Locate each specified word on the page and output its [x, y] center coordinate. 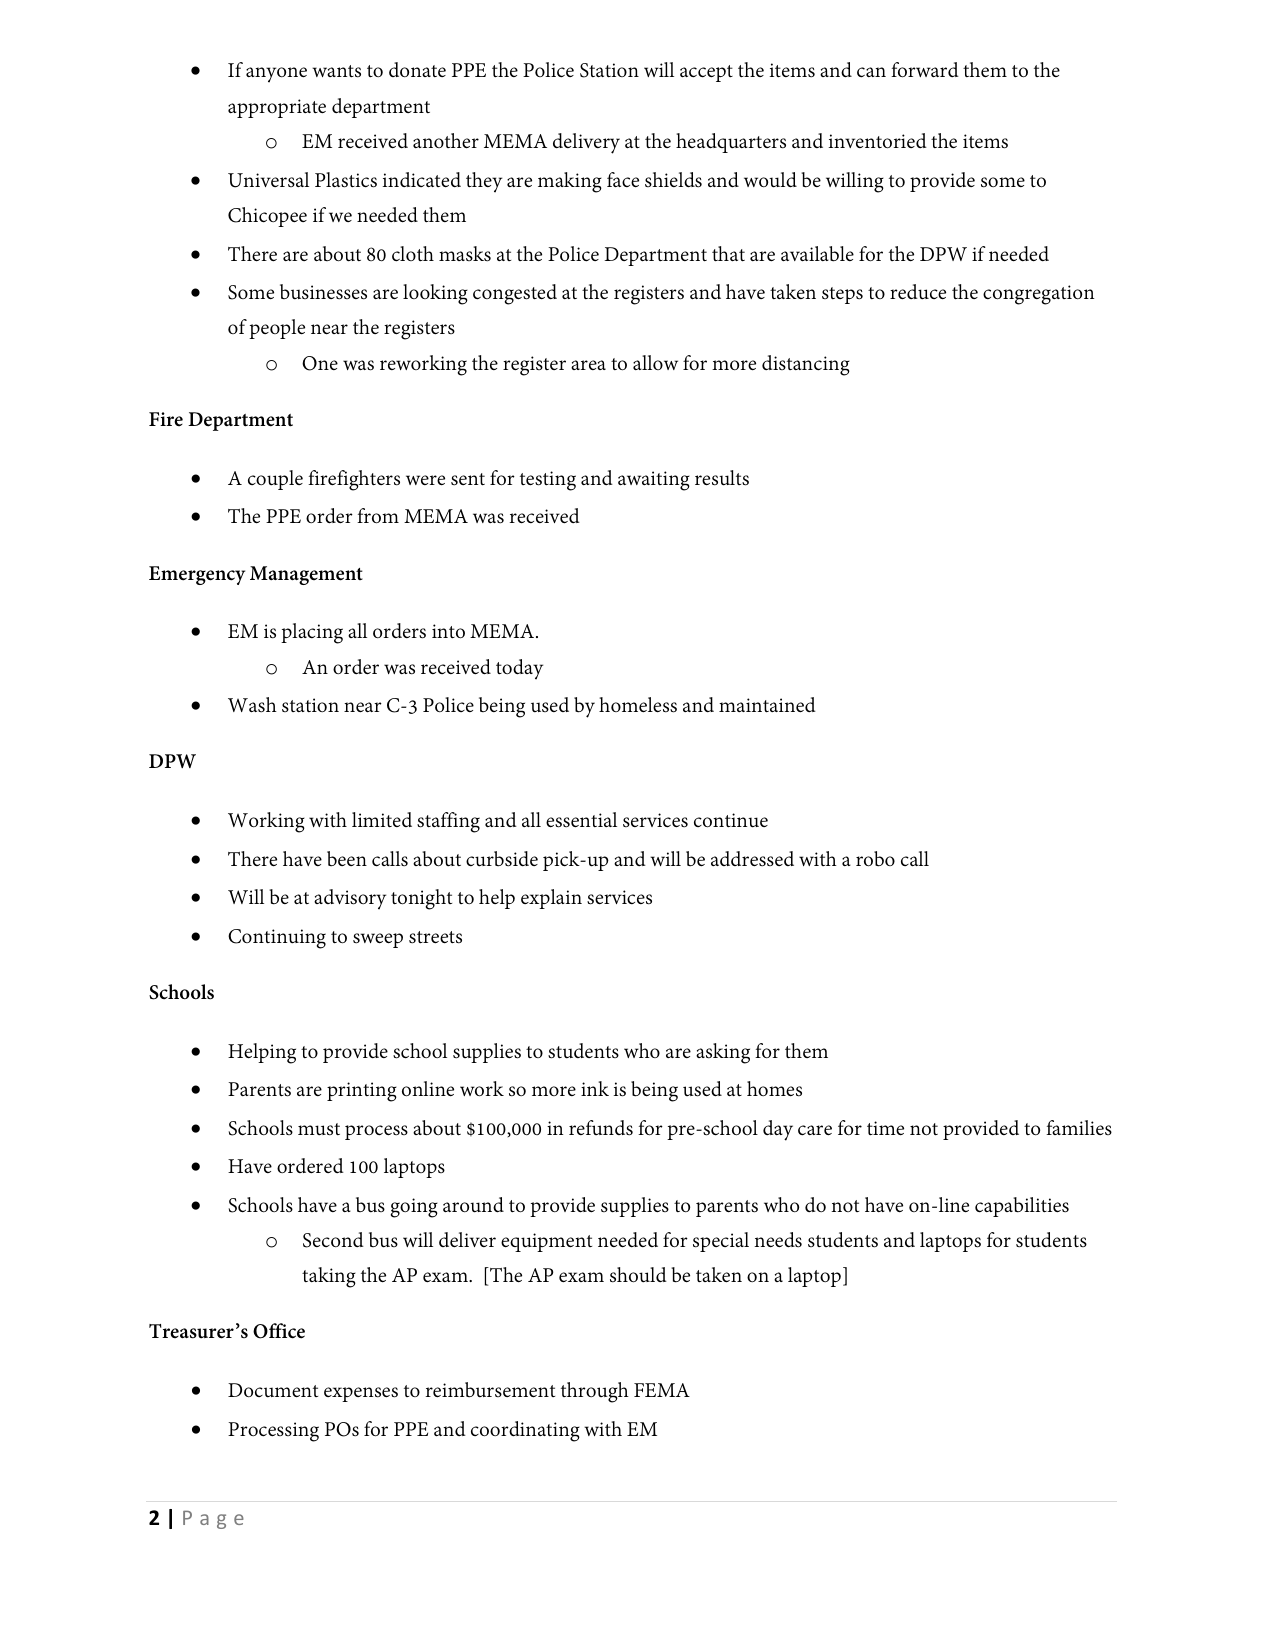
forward [925, 70]
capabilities [1022, 1207]
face [623, 179]
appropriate [277, 108]
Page [213, 1519]
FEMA [662, 1390]
